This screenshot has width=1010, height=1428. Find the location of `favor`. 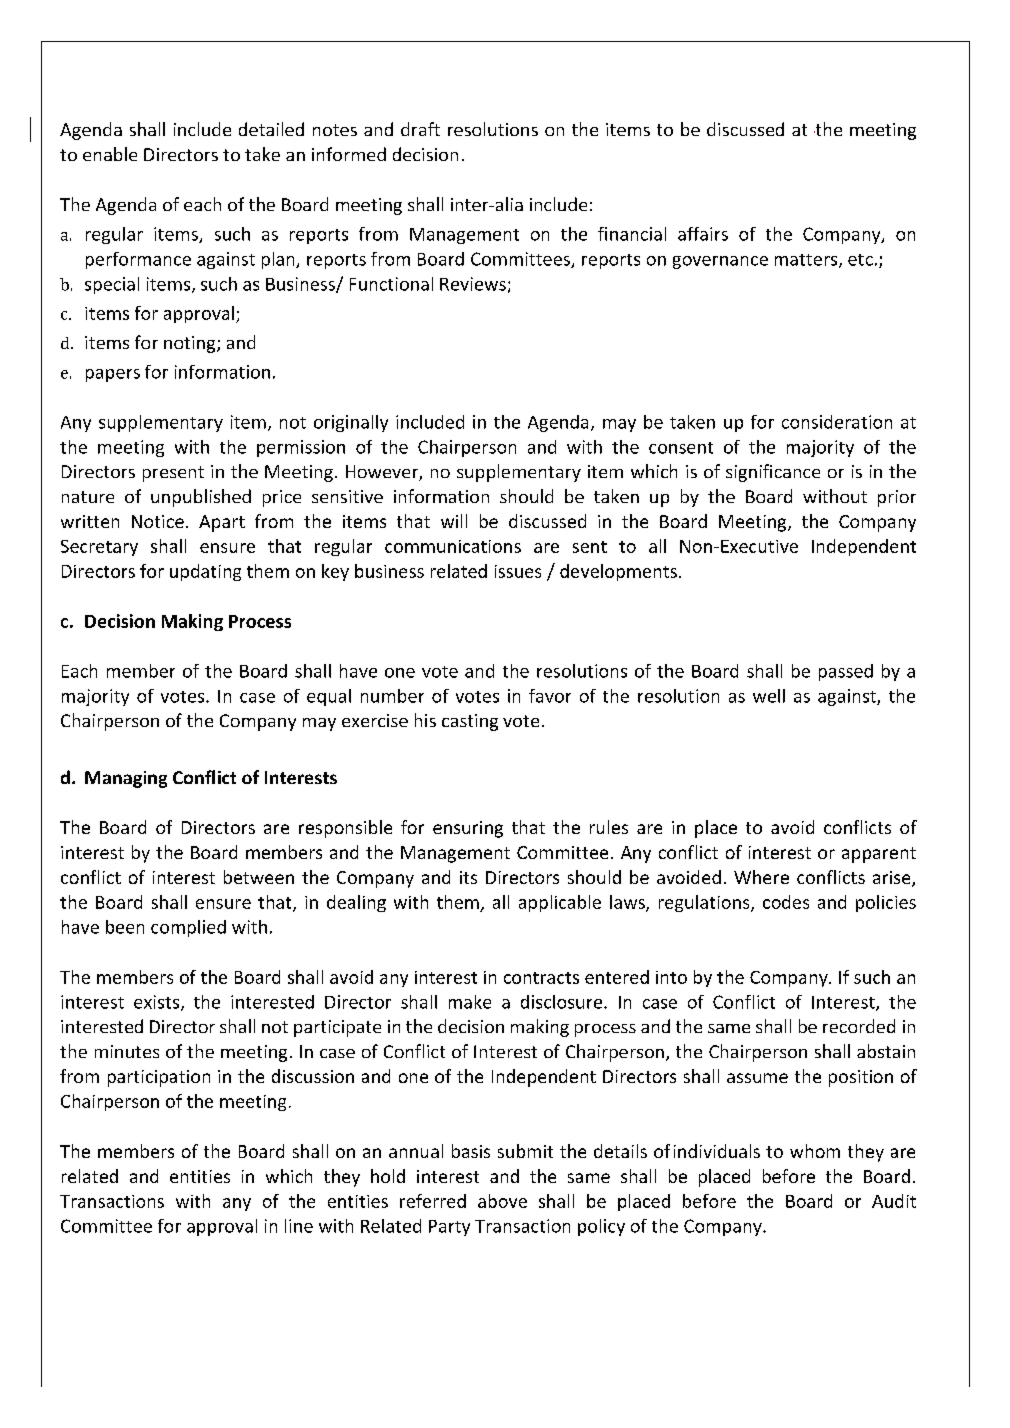

favor is located at coordinates (550, 696).
